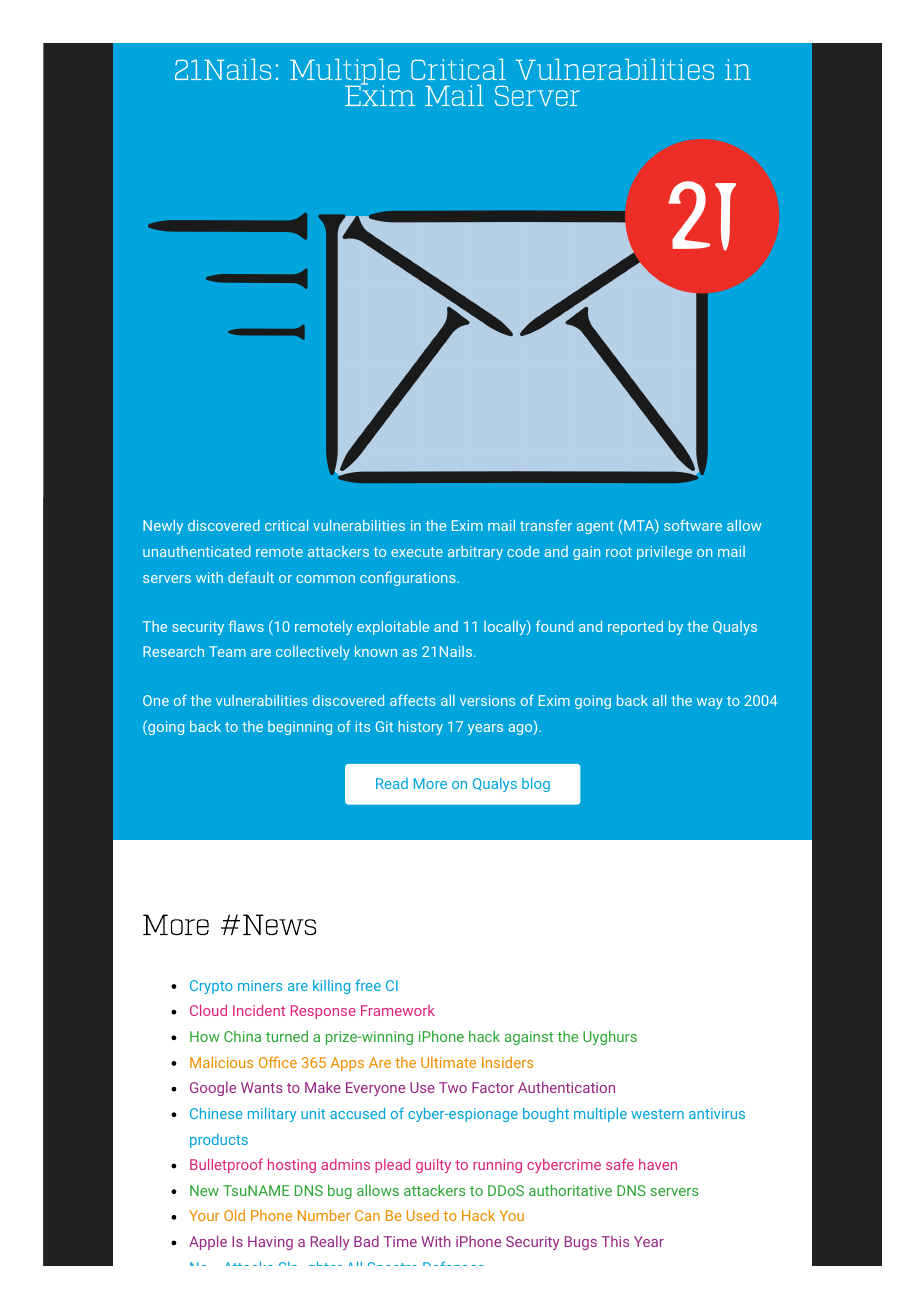 This screenshot has width=924, height=1307. I want to click on execute, so click(417, 552).
